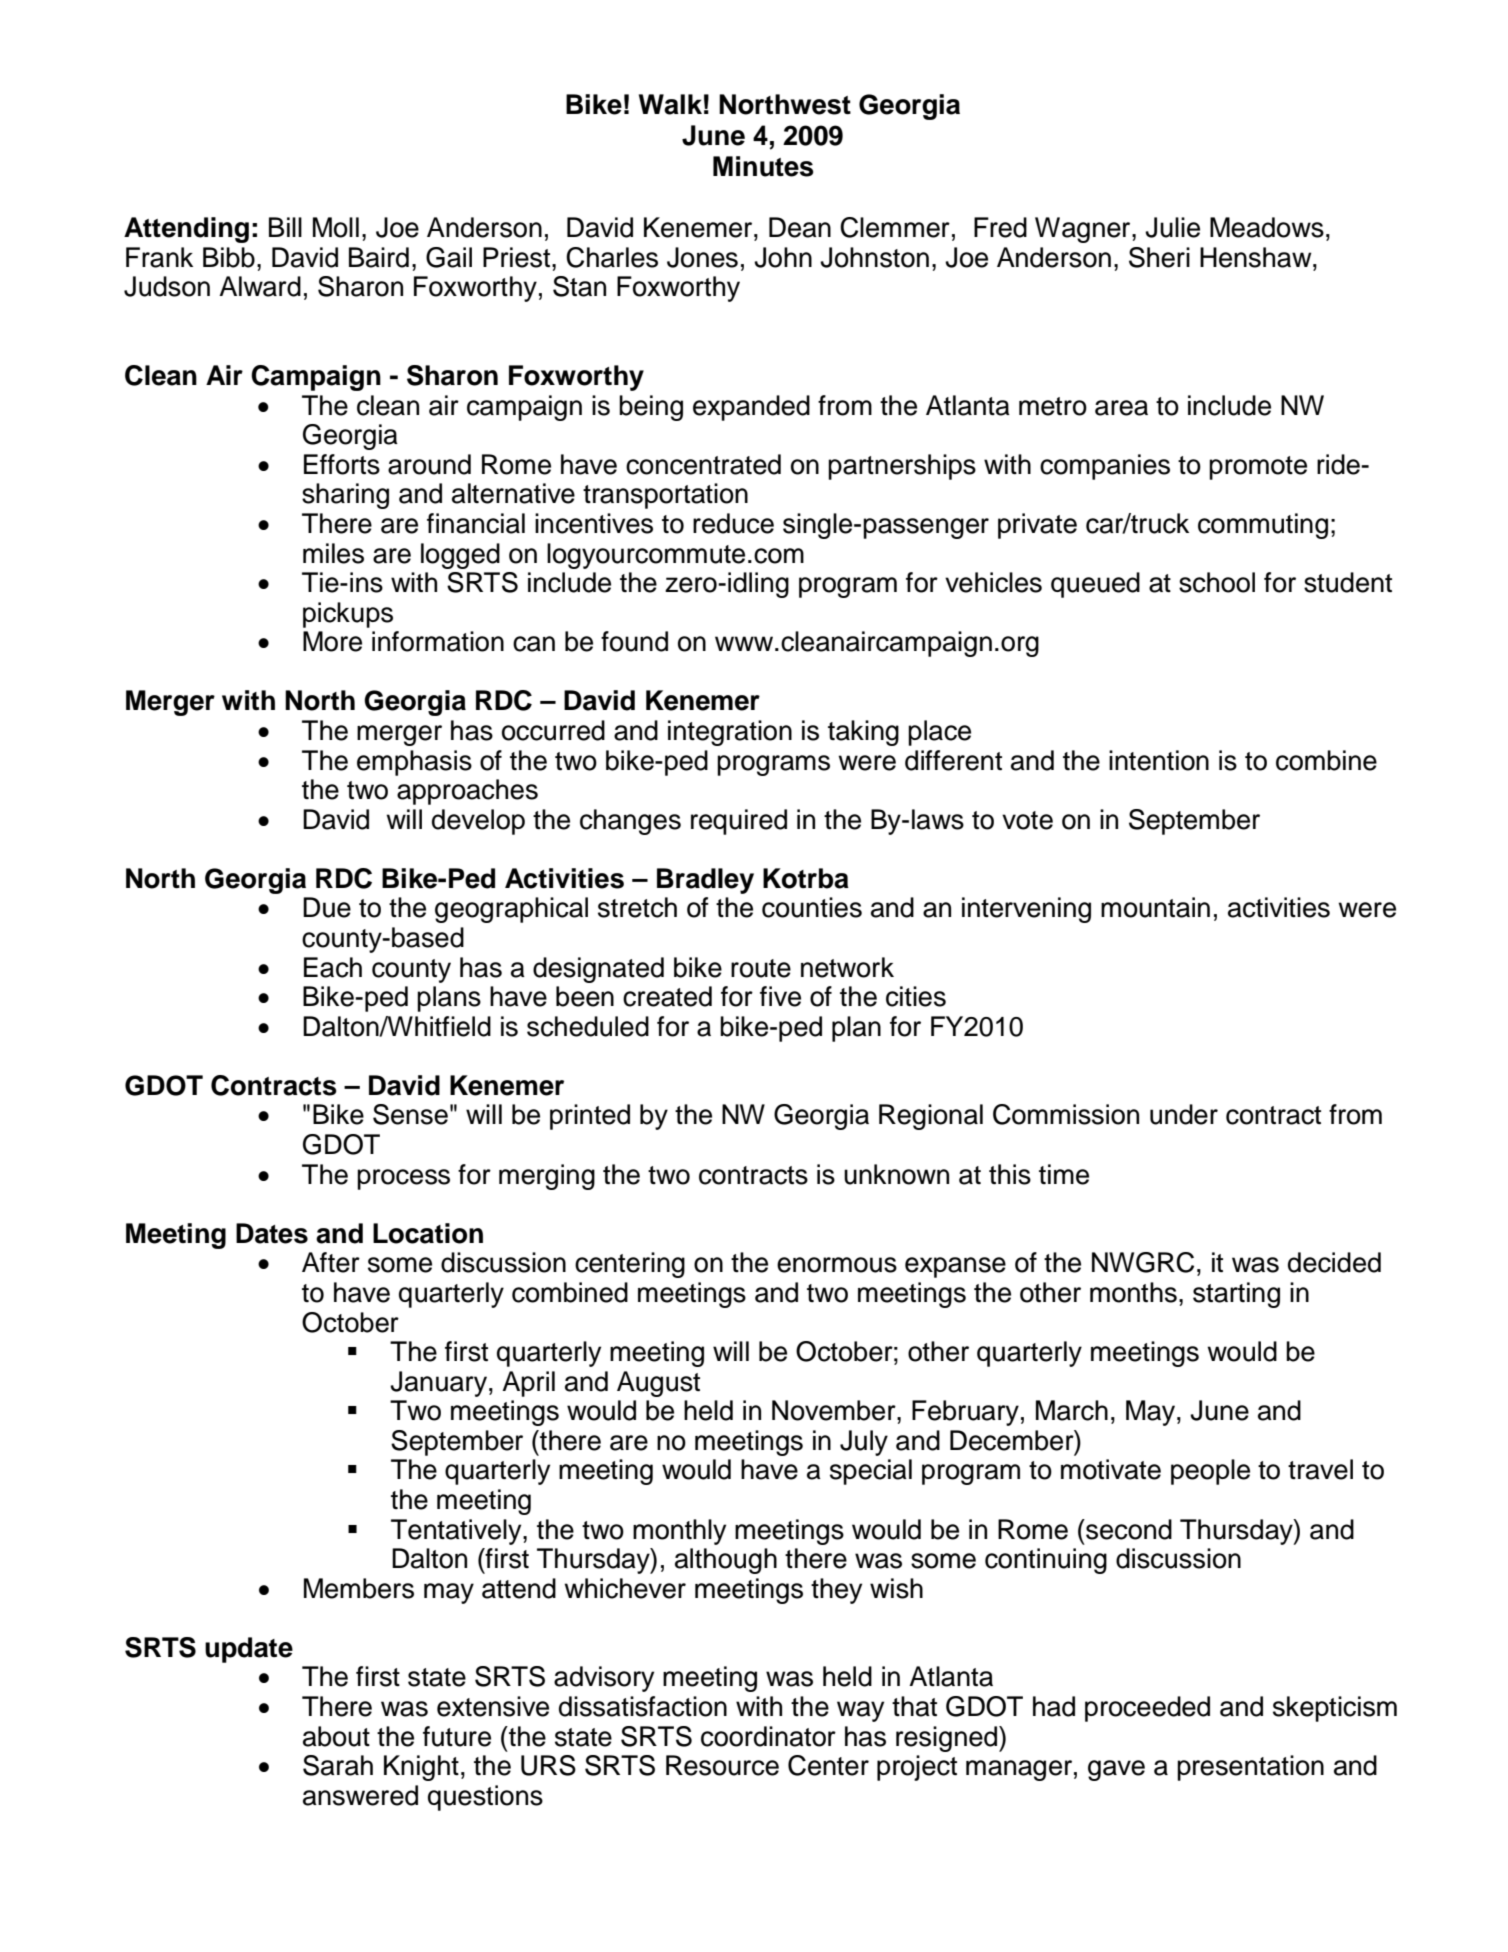 This image has height=1952, width=1508. What do you see at coordinates (285, 227) in the image?
I see `Bill` at bounding box center [285, 227].
